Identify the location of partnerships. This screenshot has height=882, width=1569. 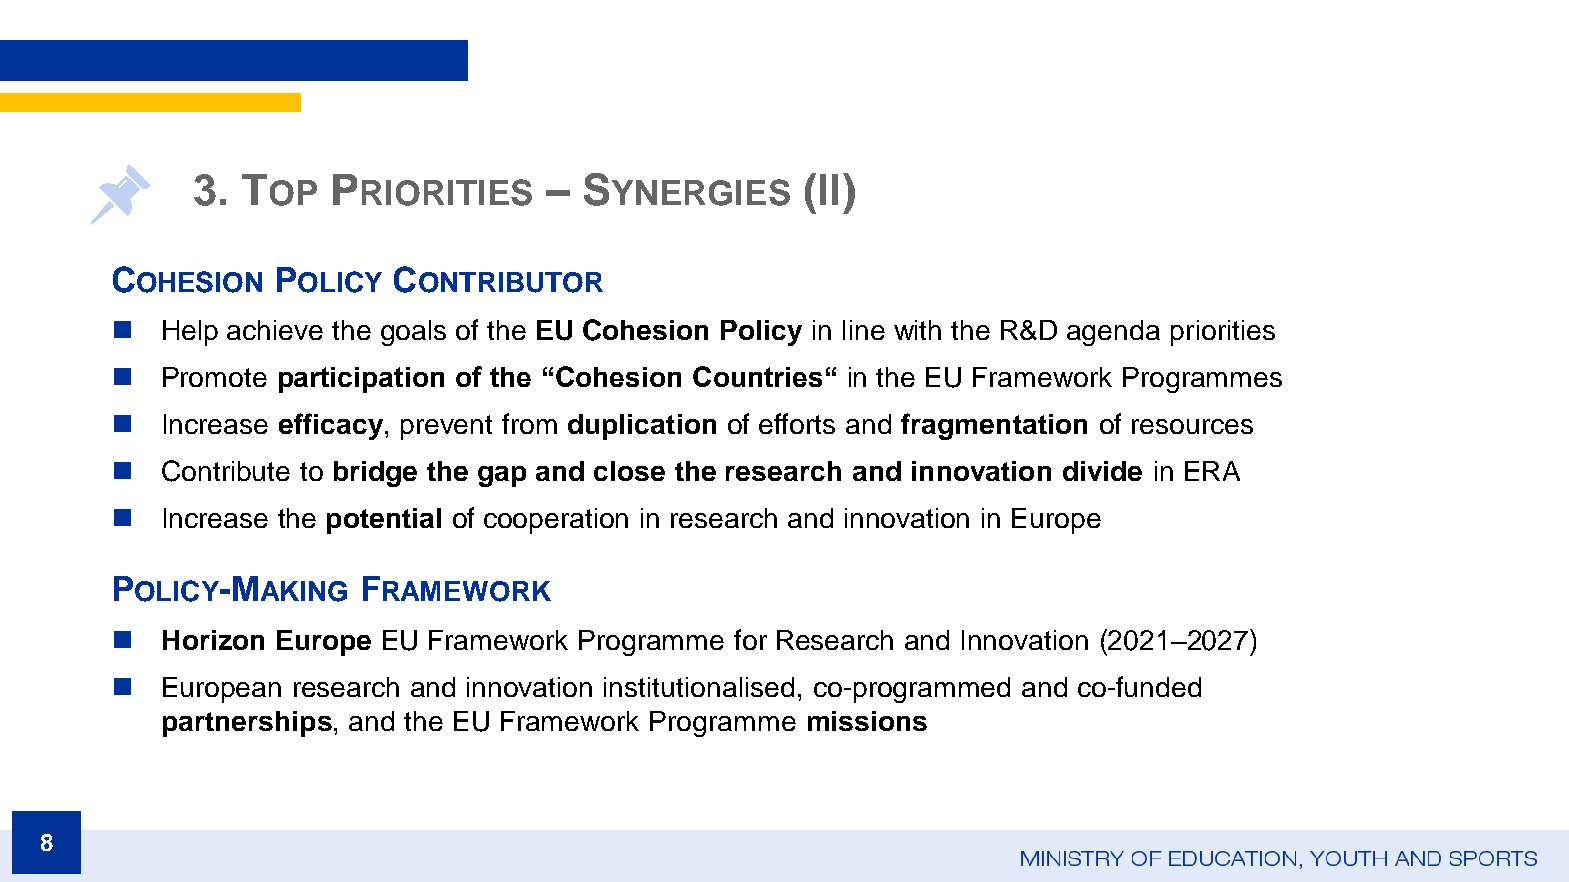
(247, 724).
